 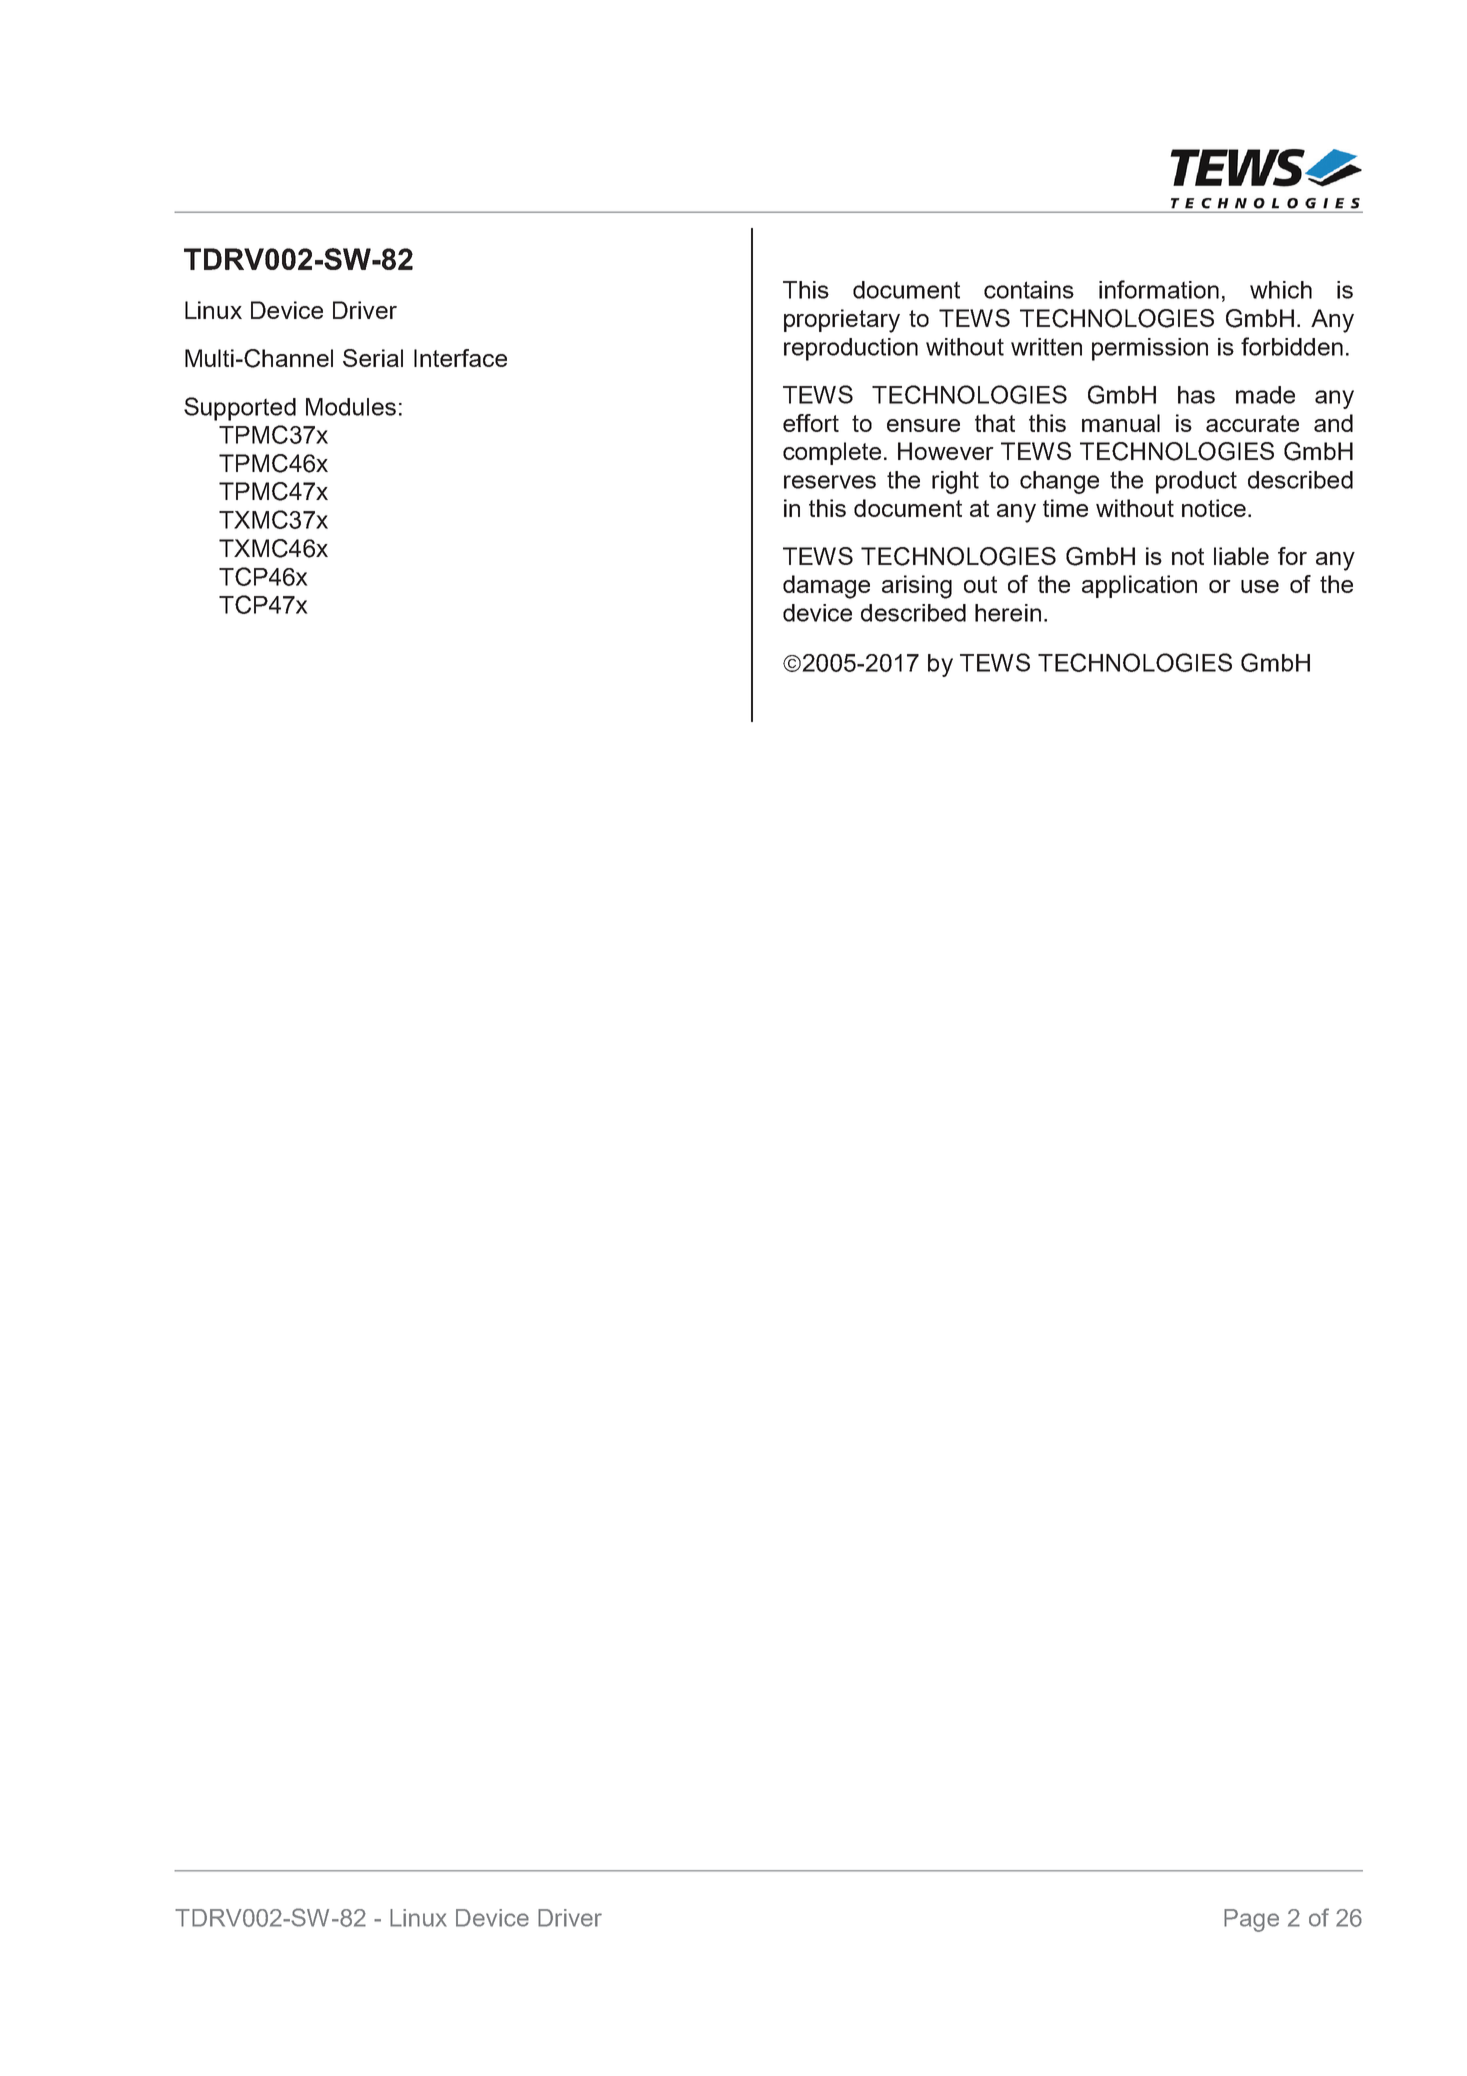 I want to click on permission, so click(x=1150, y=349).
